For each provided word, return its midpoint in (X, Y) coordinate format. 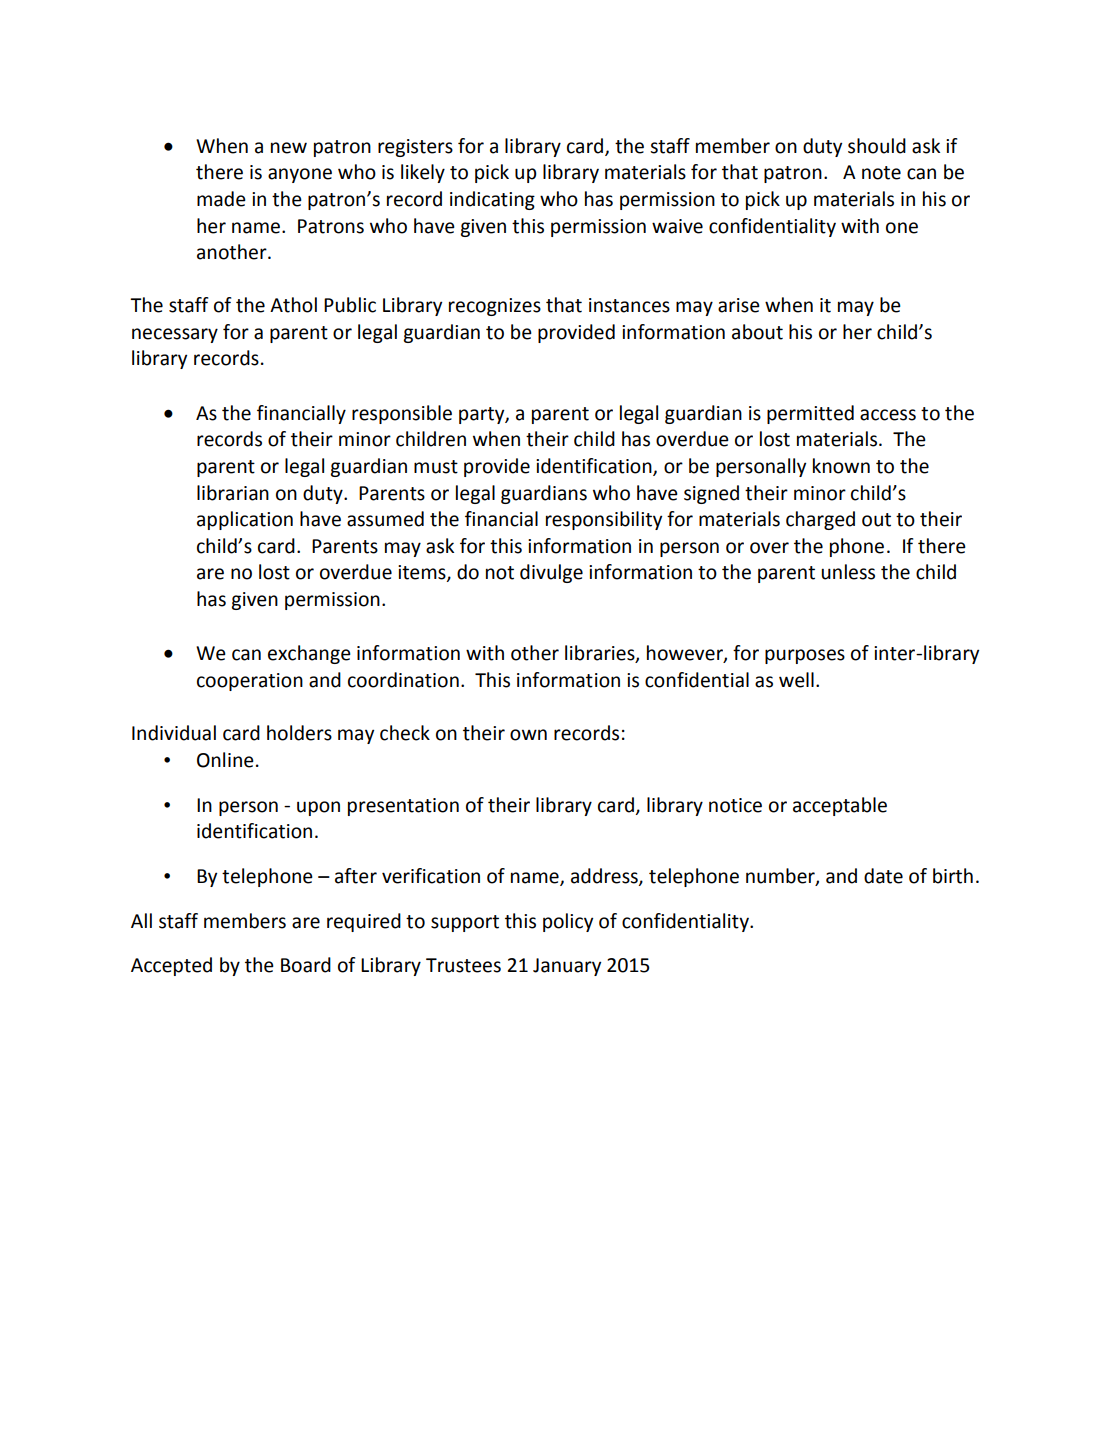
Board (306, 965)
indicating (492, 200)
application (245, 520)
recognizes (495, 307)
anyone (300, 175)
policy (568, 922)
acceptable (840, 806)
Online (225, 760)
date (883, 876)
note (881, 173)
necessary (175, 335)
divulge (551, 573)
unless (848, 572)
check (405, 733)
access (888, 415)
